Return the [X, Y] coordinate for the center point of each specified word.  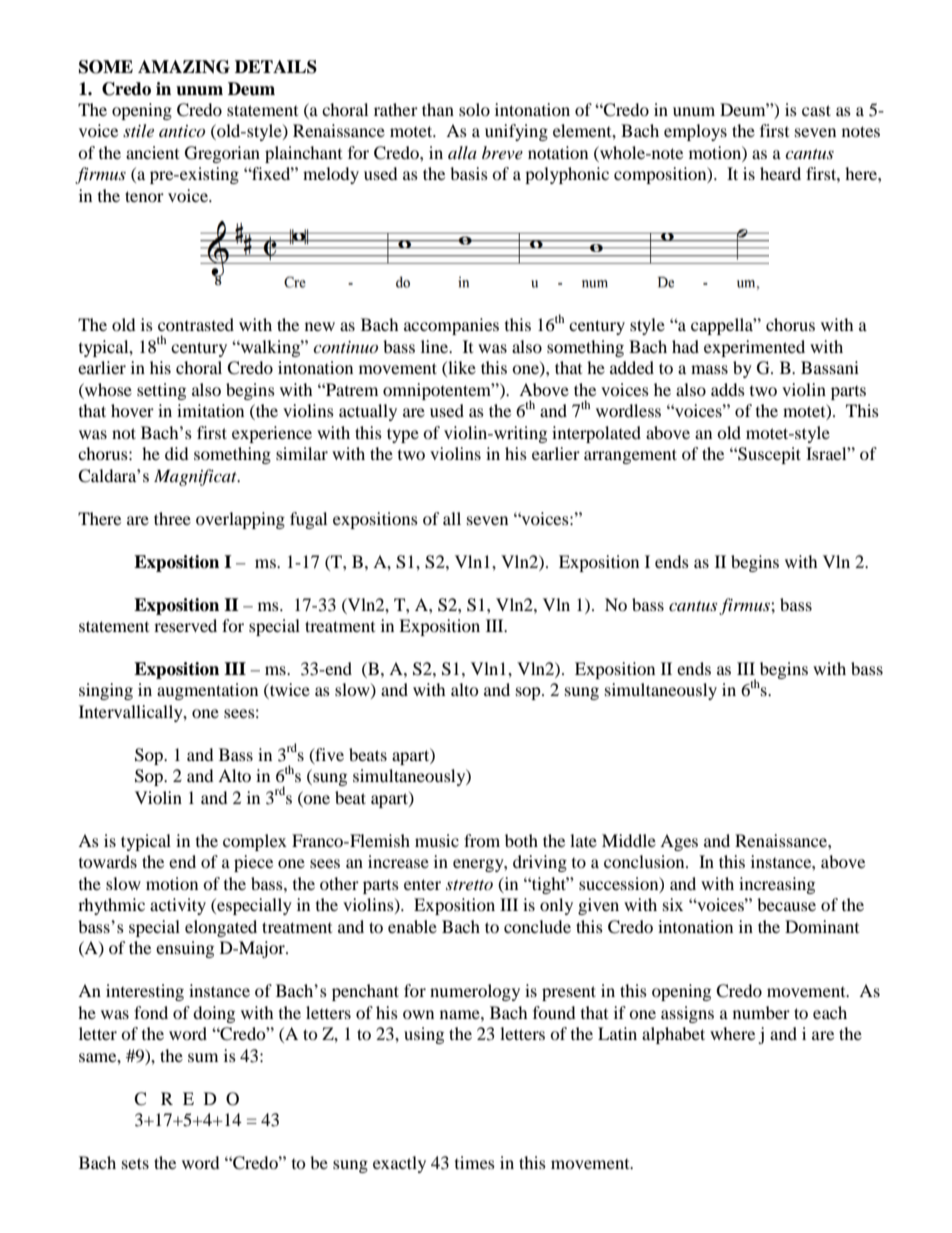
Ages [679, 842]
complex [255, 842]
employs [695, 132]
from [482, 840]
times [475, 1162]
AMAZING [184, 67]
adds [728, 389]
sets [135, 1163]
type [403, 435]
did [177, 453]
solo [474, 109]
